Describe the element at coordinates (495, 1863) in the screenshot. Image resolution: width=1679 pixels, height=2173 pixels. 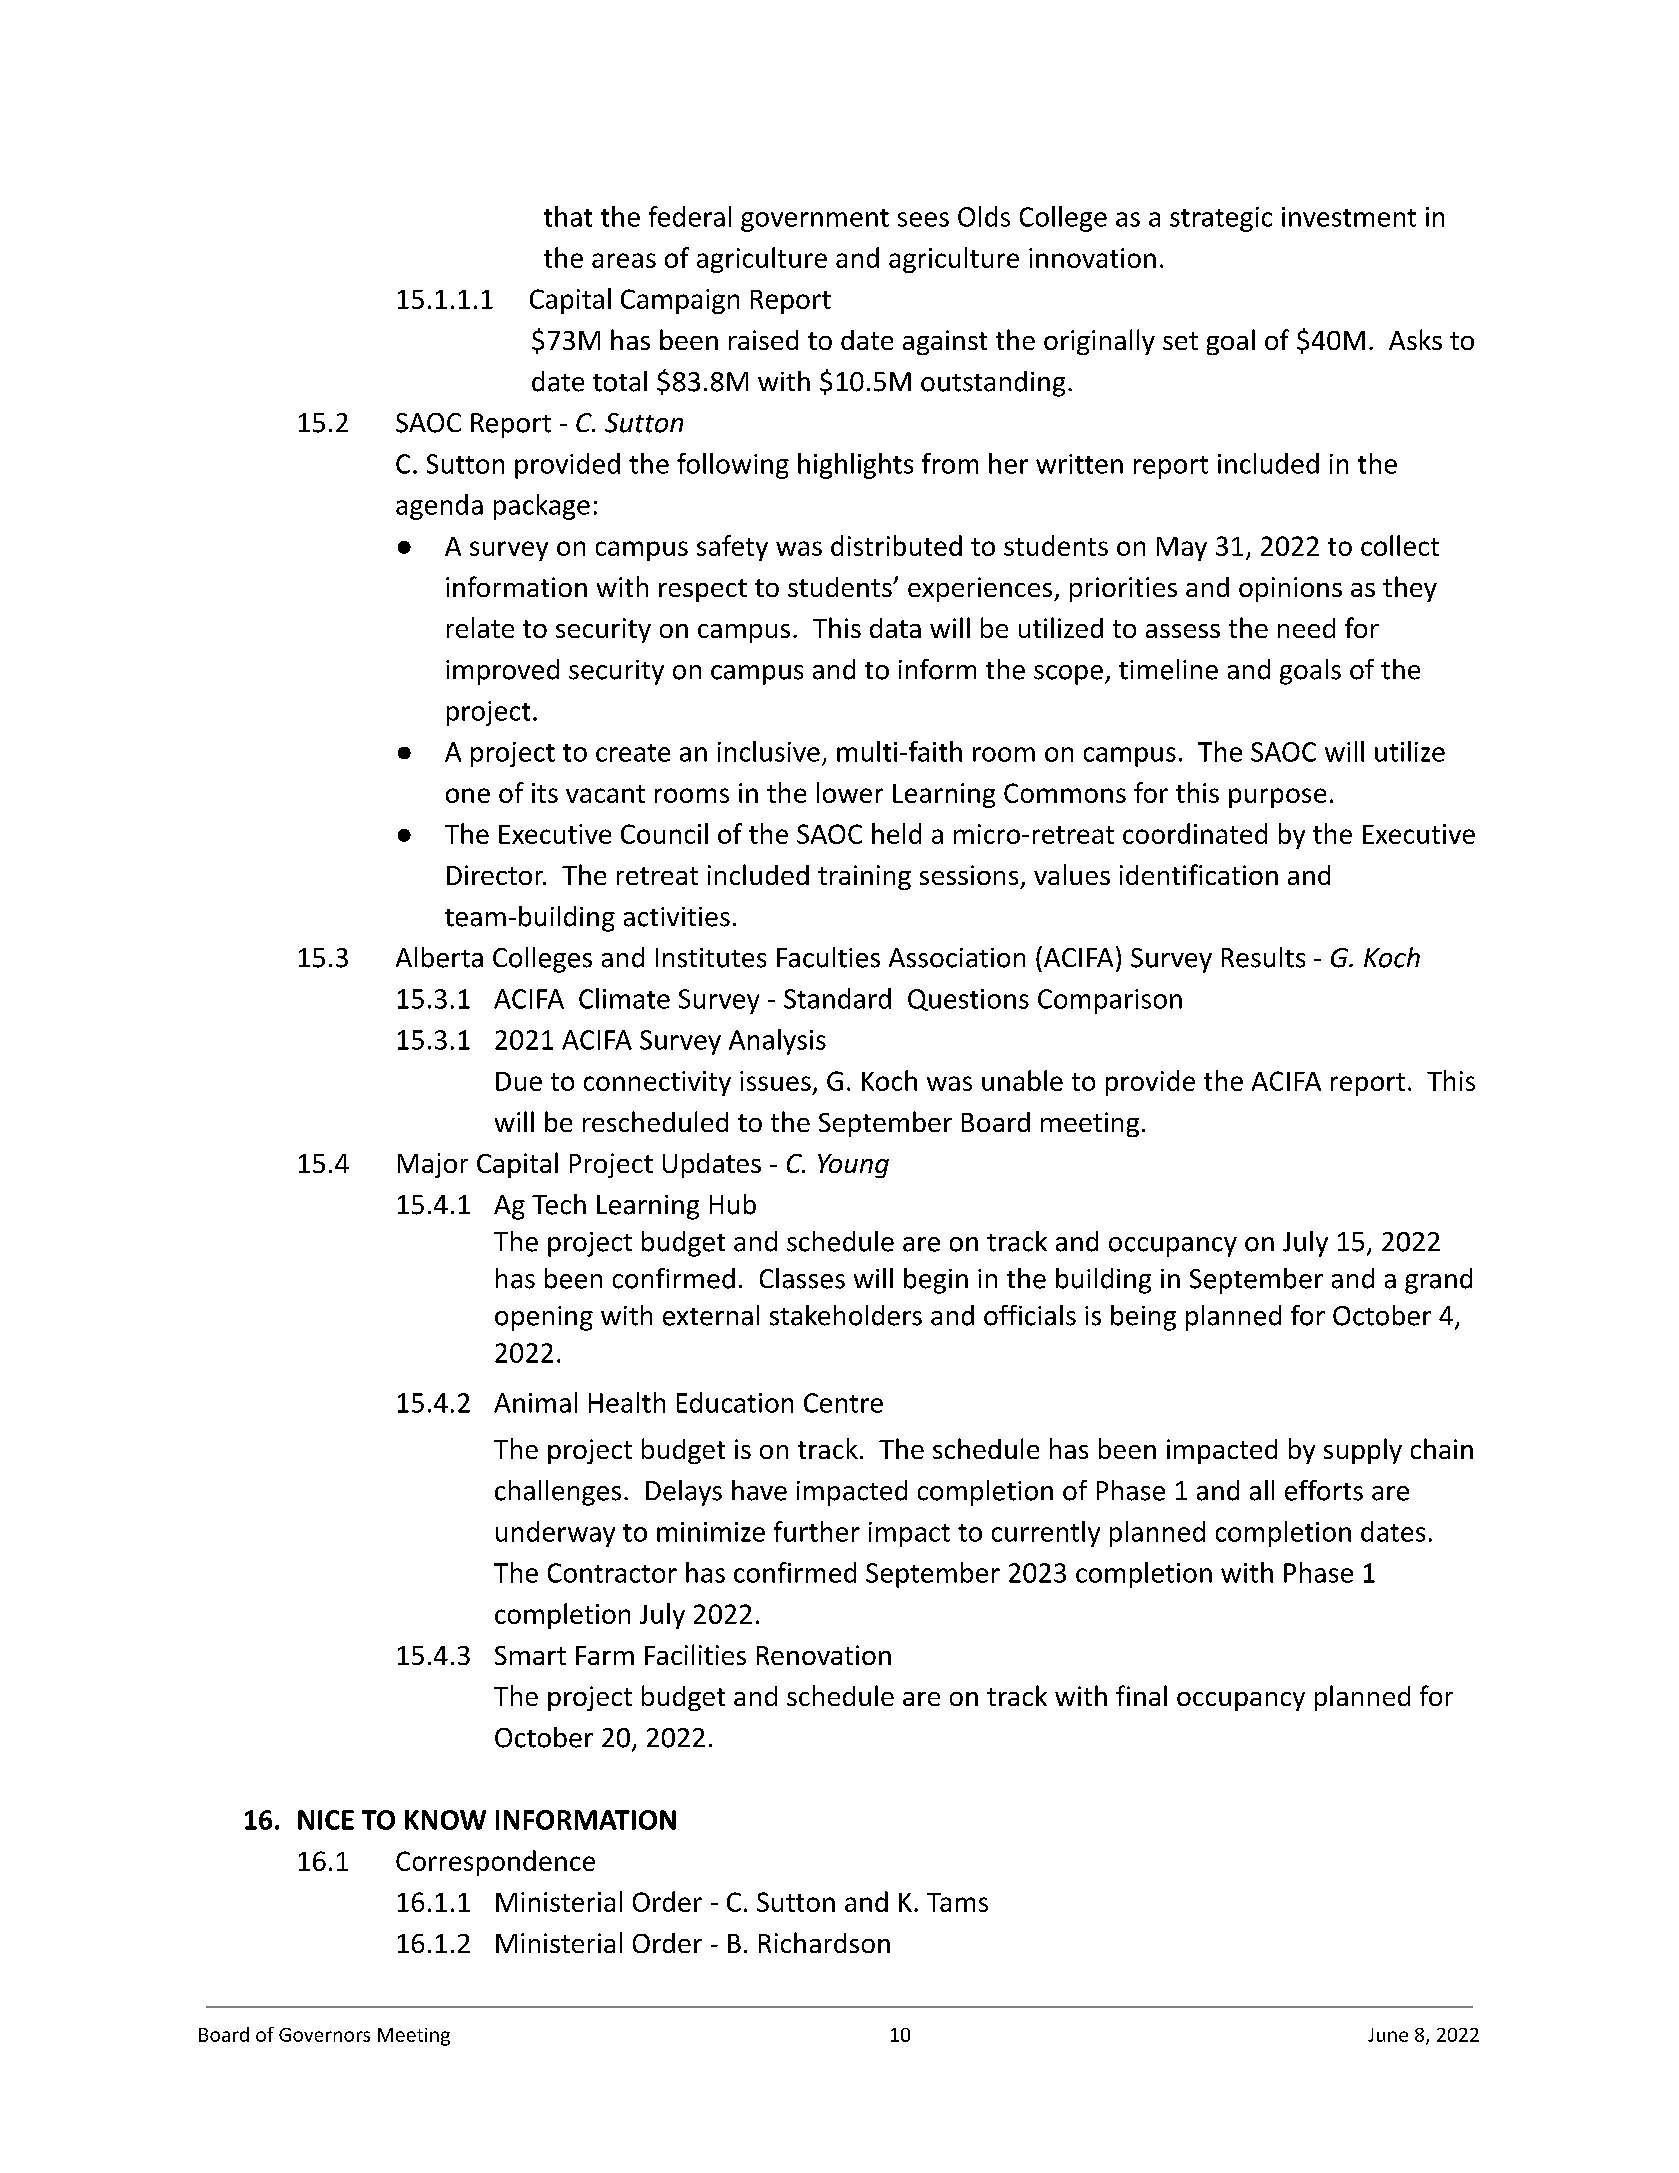
I see `Correspondence` at that location.
